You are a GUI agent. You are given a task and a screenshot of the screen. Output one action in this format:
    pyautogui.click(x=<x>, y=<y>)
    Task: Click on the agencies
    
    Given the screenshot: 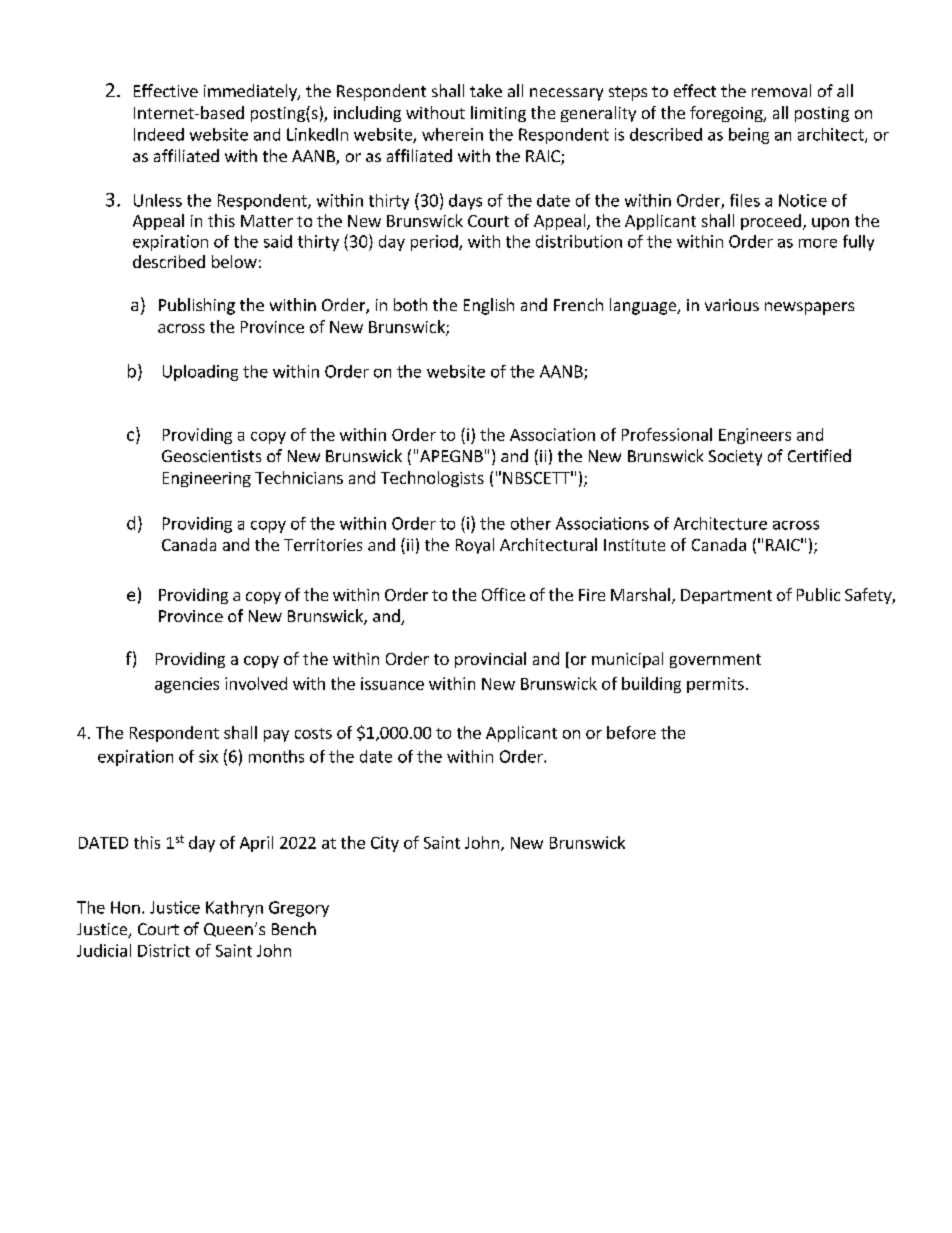 What is the action you would take?
    pyautogui.click(x=187, y=685)
